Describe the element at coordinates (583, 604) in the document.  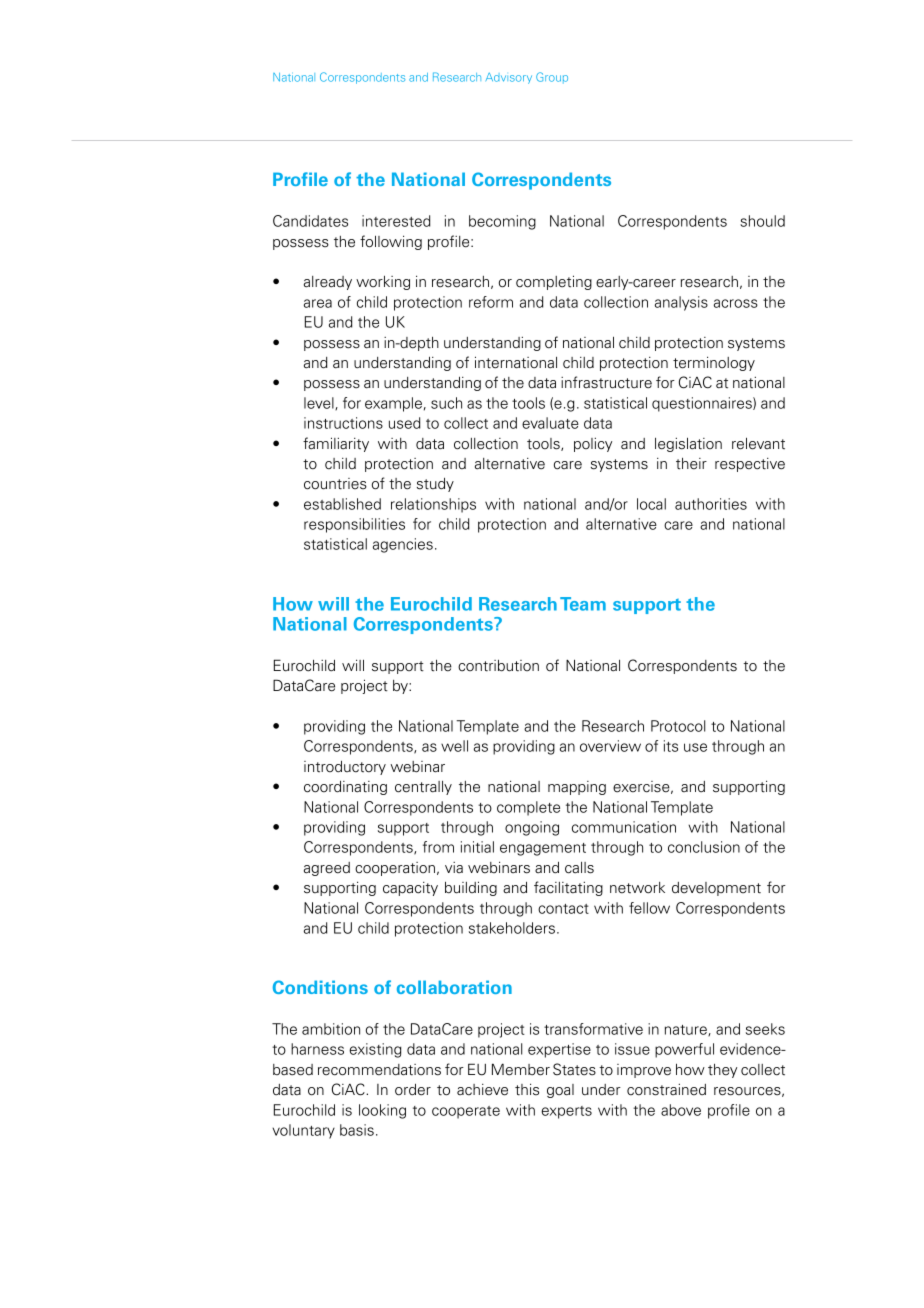
I see `Team` at that location.
